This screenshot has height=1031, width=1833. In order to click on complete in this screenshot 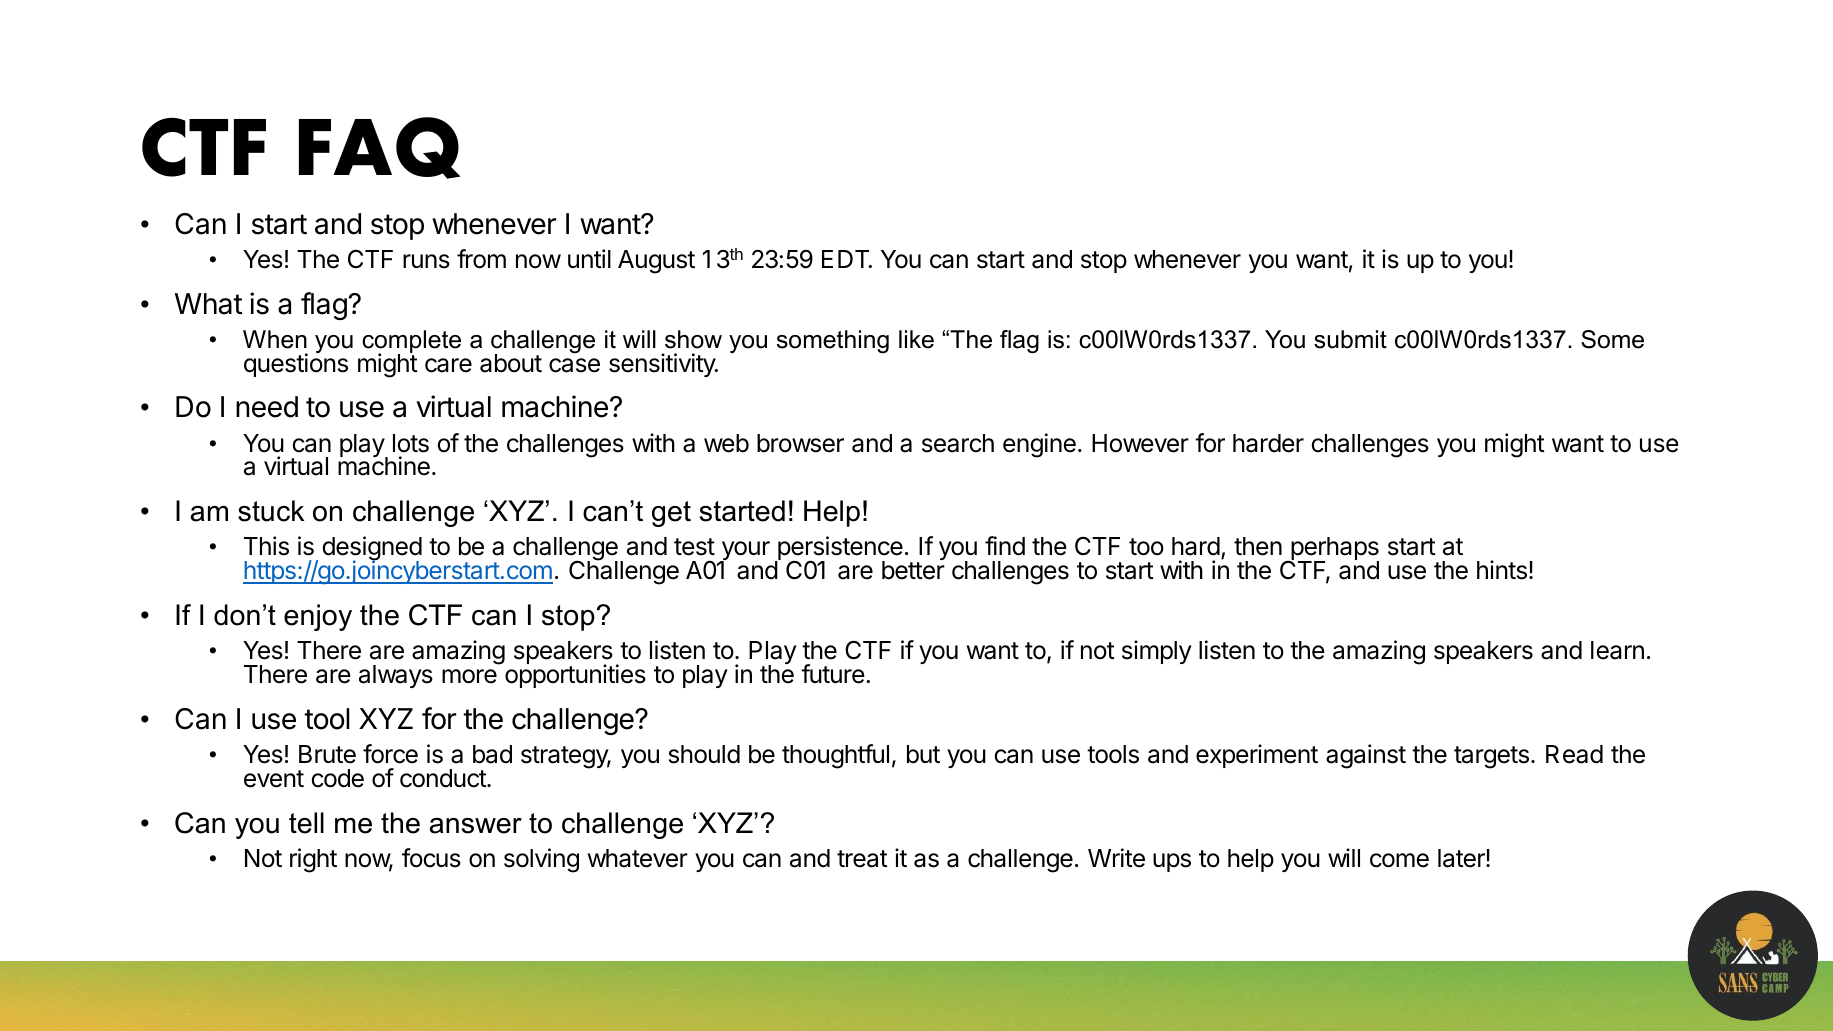, I will do `click(411, 343)`.
